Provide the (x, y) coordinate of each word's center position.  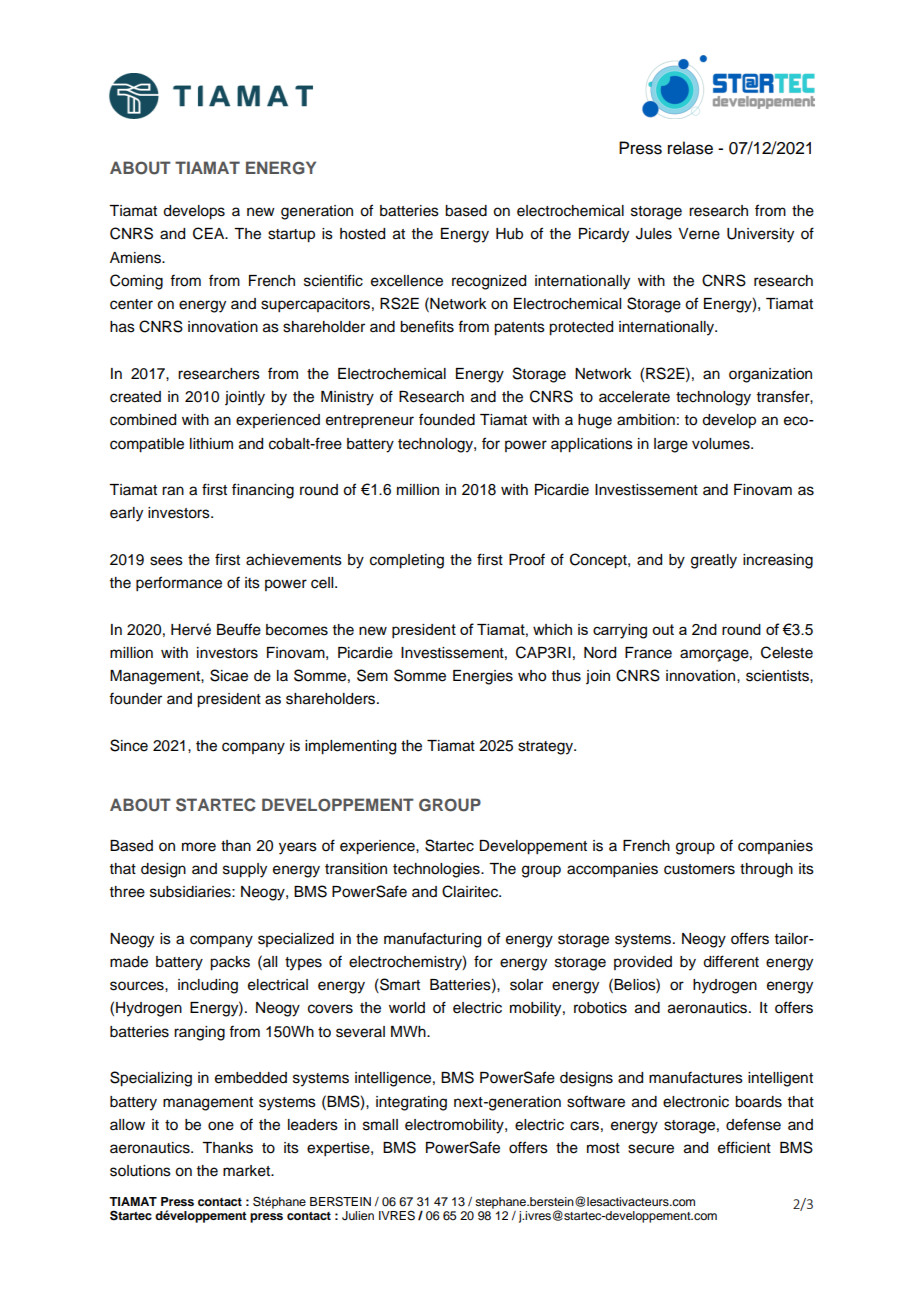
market (248, 1171)
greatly (714, 561)
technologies (437, 870)
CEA (210, 233)
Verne (699, 234)
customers (699, 869)
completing (407, 561)
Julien (358, 1216)
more (199, 847)
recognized (489, 282)
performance (179, 584)
